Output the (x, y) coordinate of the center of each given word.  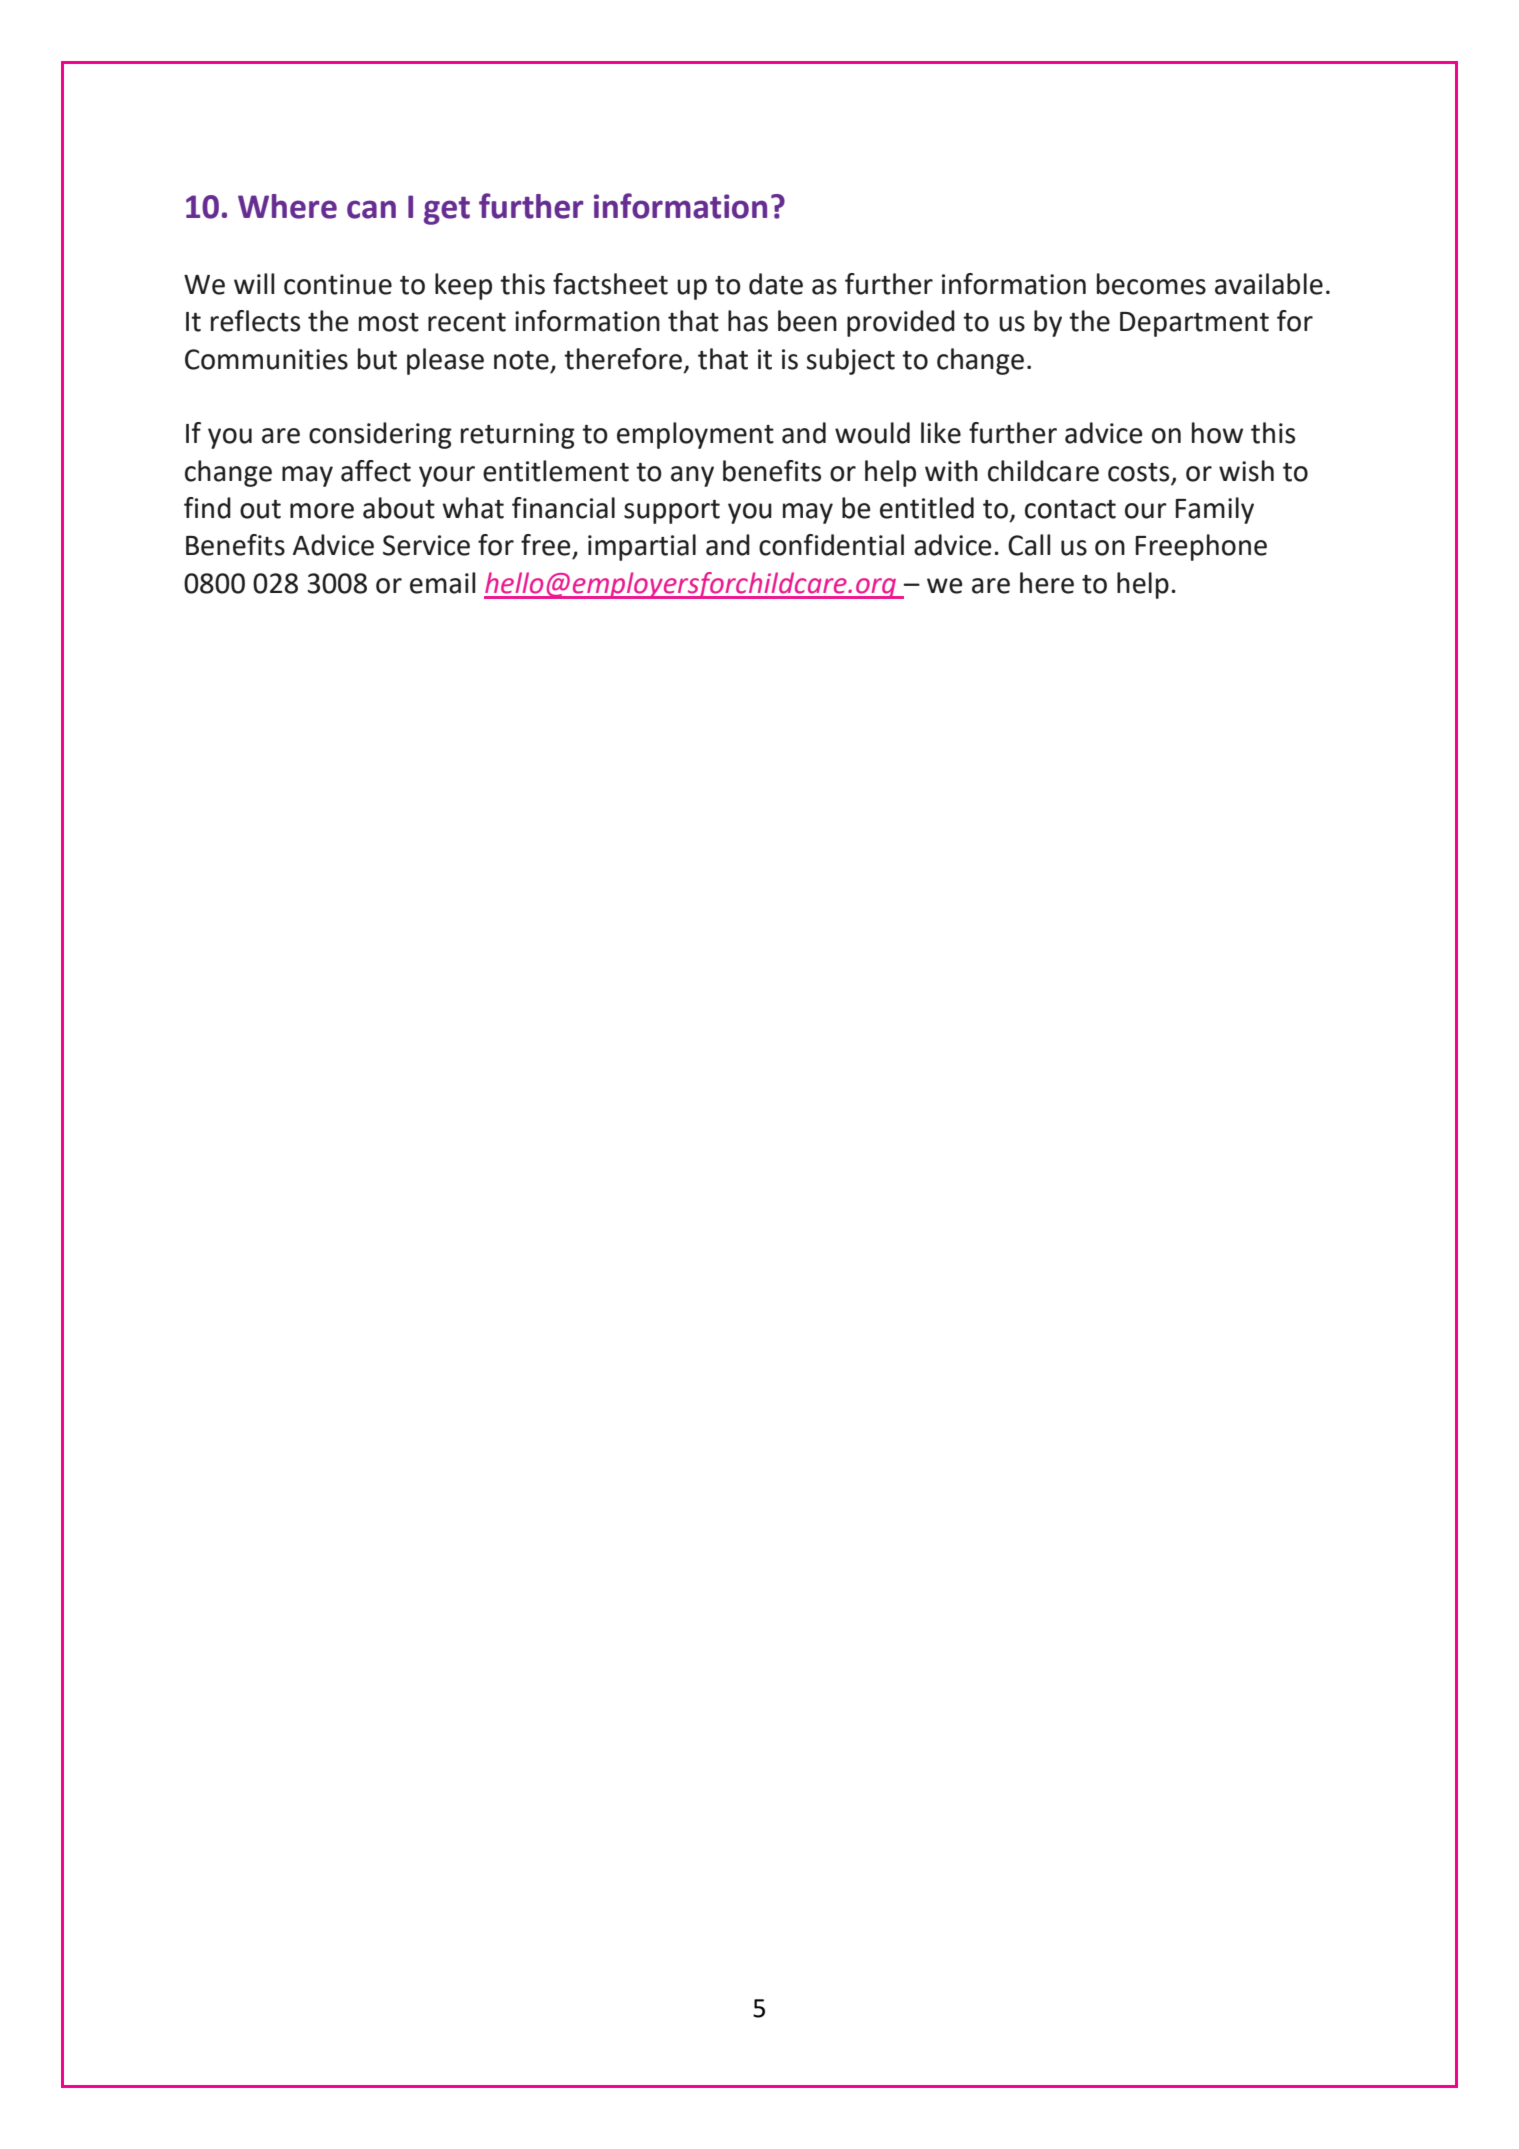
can (371, 209)
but (377, 359)
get (447, 210)
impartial (642, 547)
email (442, 583)
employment (695, 435)
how (1217, 433)
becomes (1151, 284)
